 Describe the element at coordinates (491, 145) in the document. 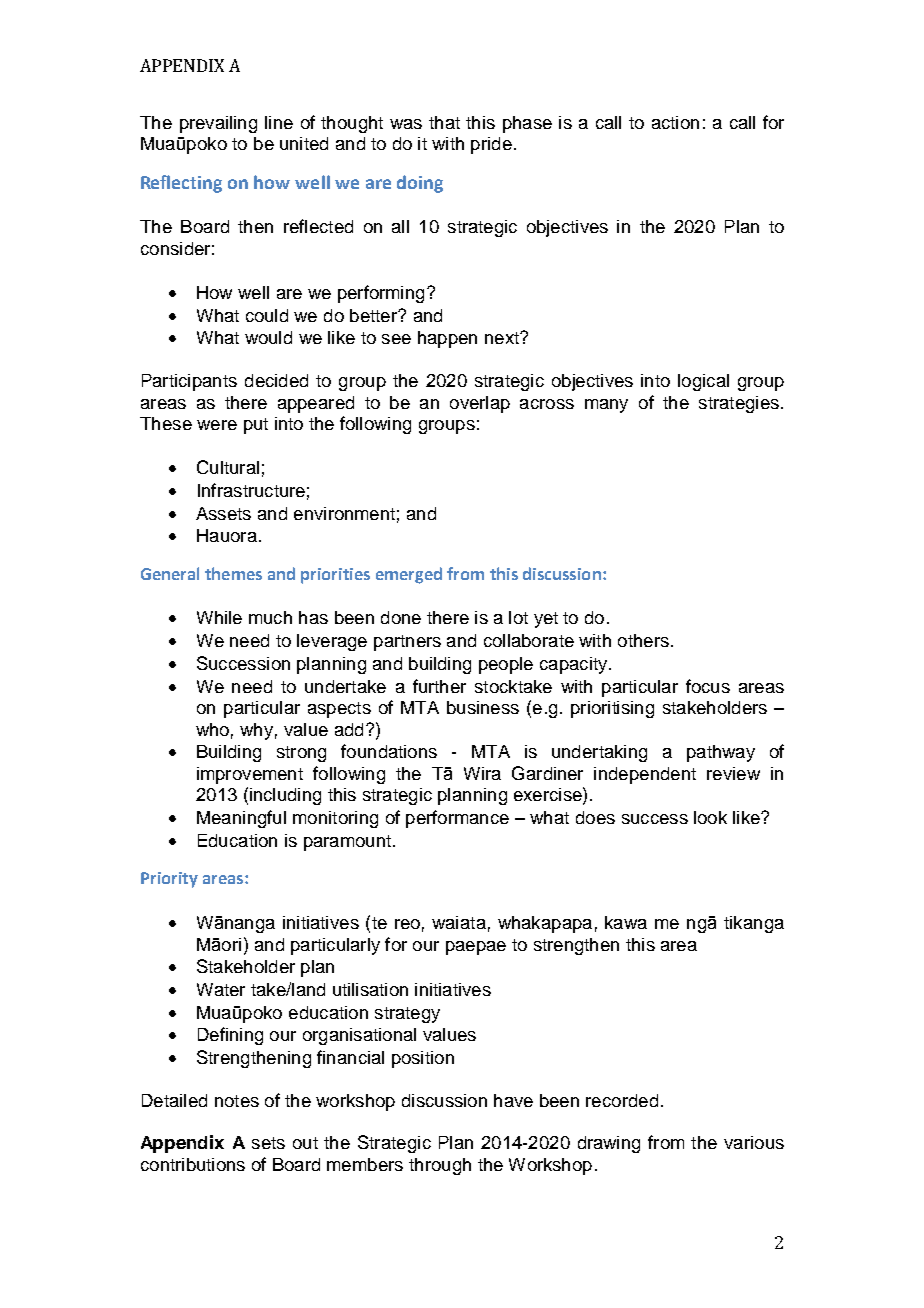

I see `pride` at that location.
